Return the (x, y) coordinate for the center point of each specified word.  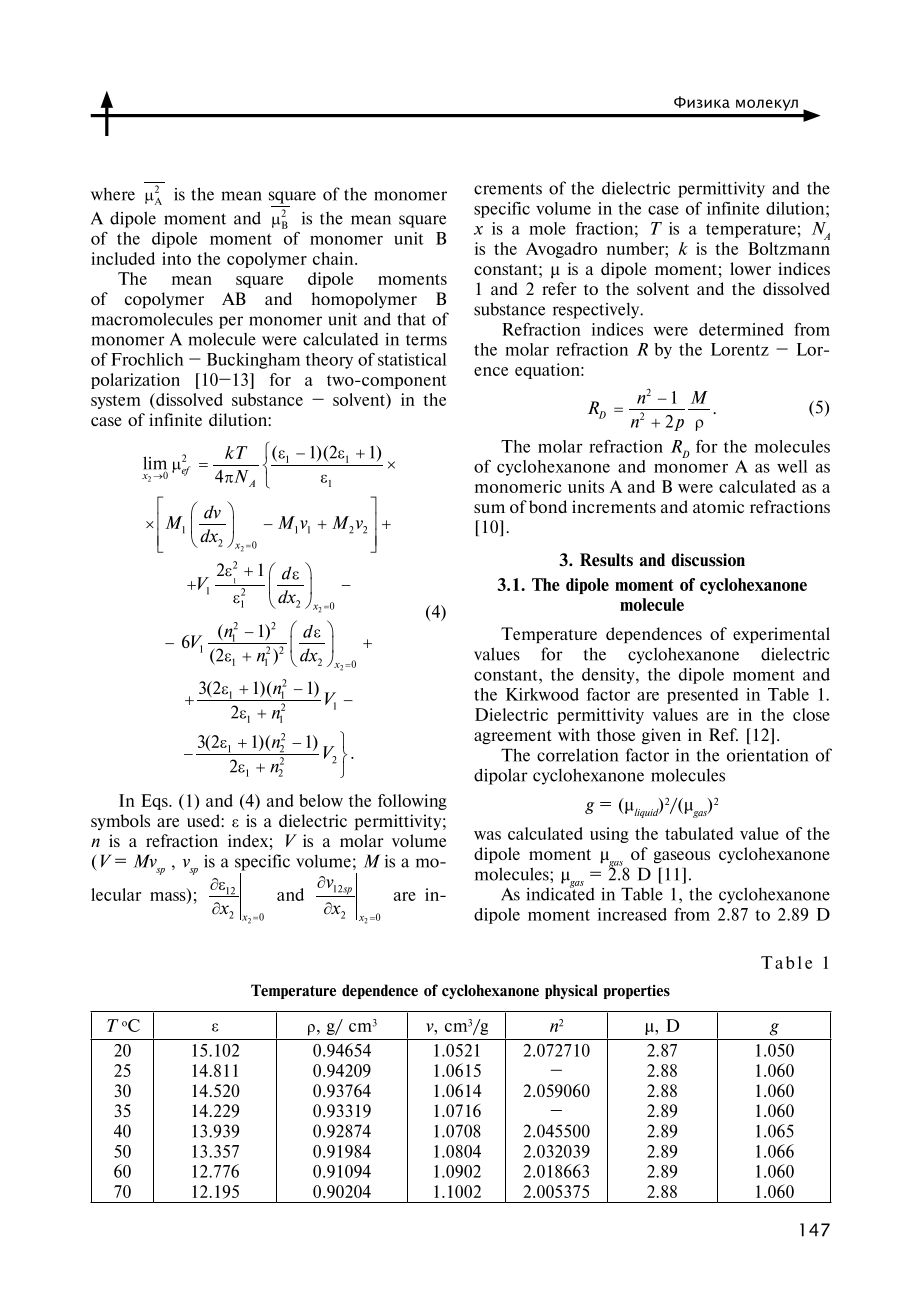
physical (571, 991)
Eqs (155, 802)
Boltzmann (789, 248)
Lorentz (740, 349)
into (176, 258)
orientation (768, 755)
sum (489, 508)
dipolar (501, 776)
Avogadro (561, 250)
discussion (708, 560)
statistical (412, 359)
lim (155, 464)
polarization (135, 381)
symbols (120, 822)
